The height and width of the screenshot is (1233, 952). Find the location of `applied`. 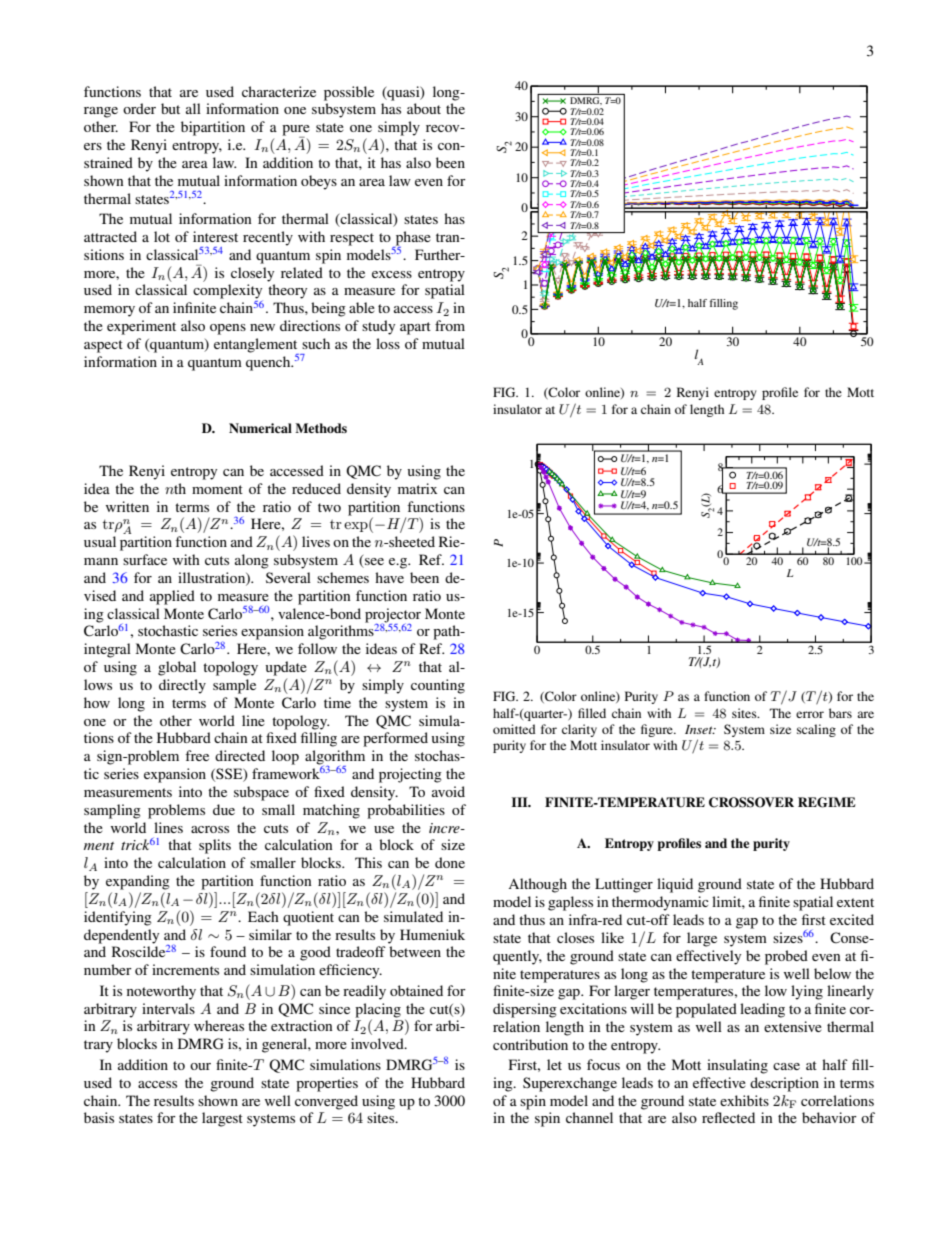

applied is located at coordinates (172, 597).
